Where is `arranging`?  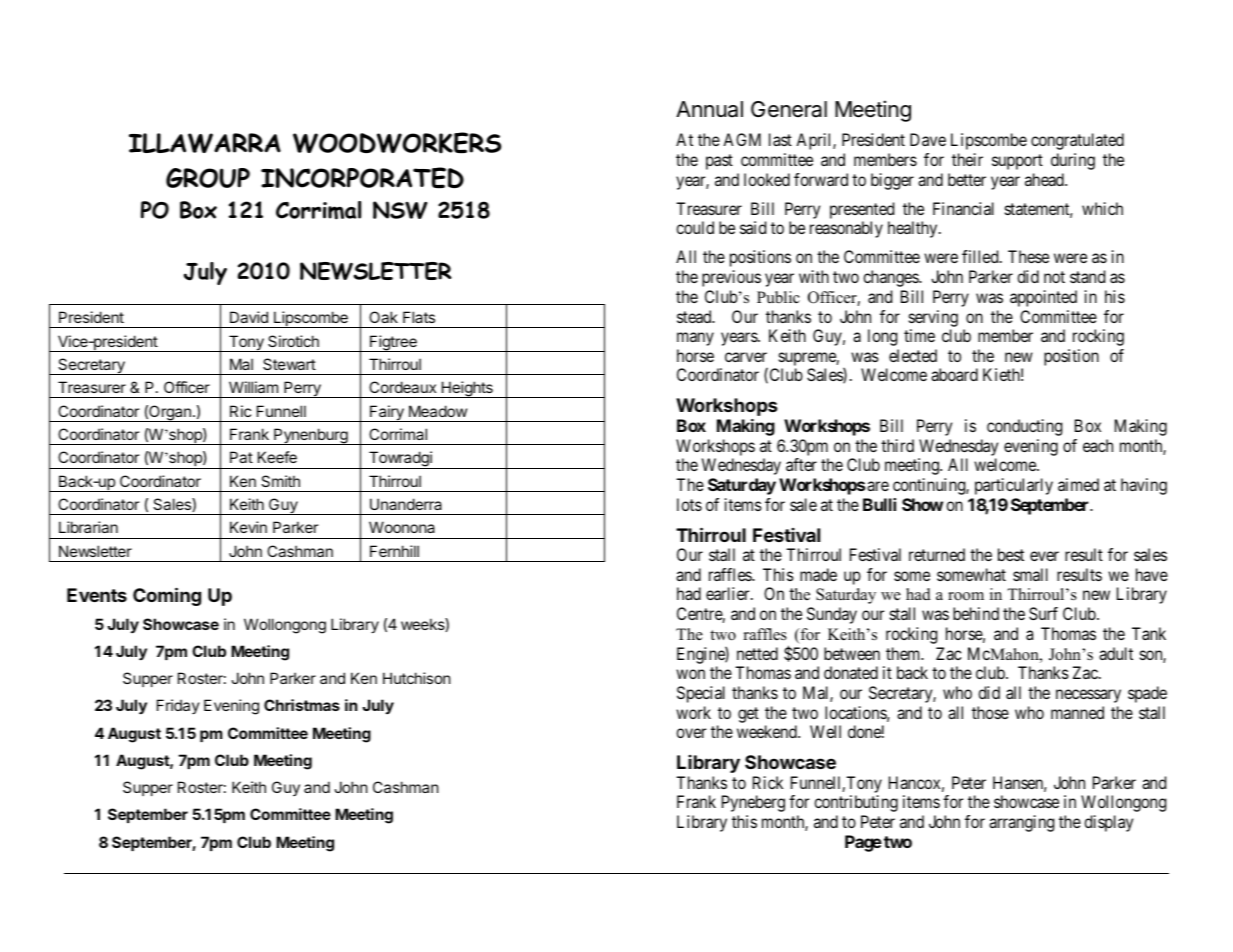
arranging is located at coordinates (1021, 823).
